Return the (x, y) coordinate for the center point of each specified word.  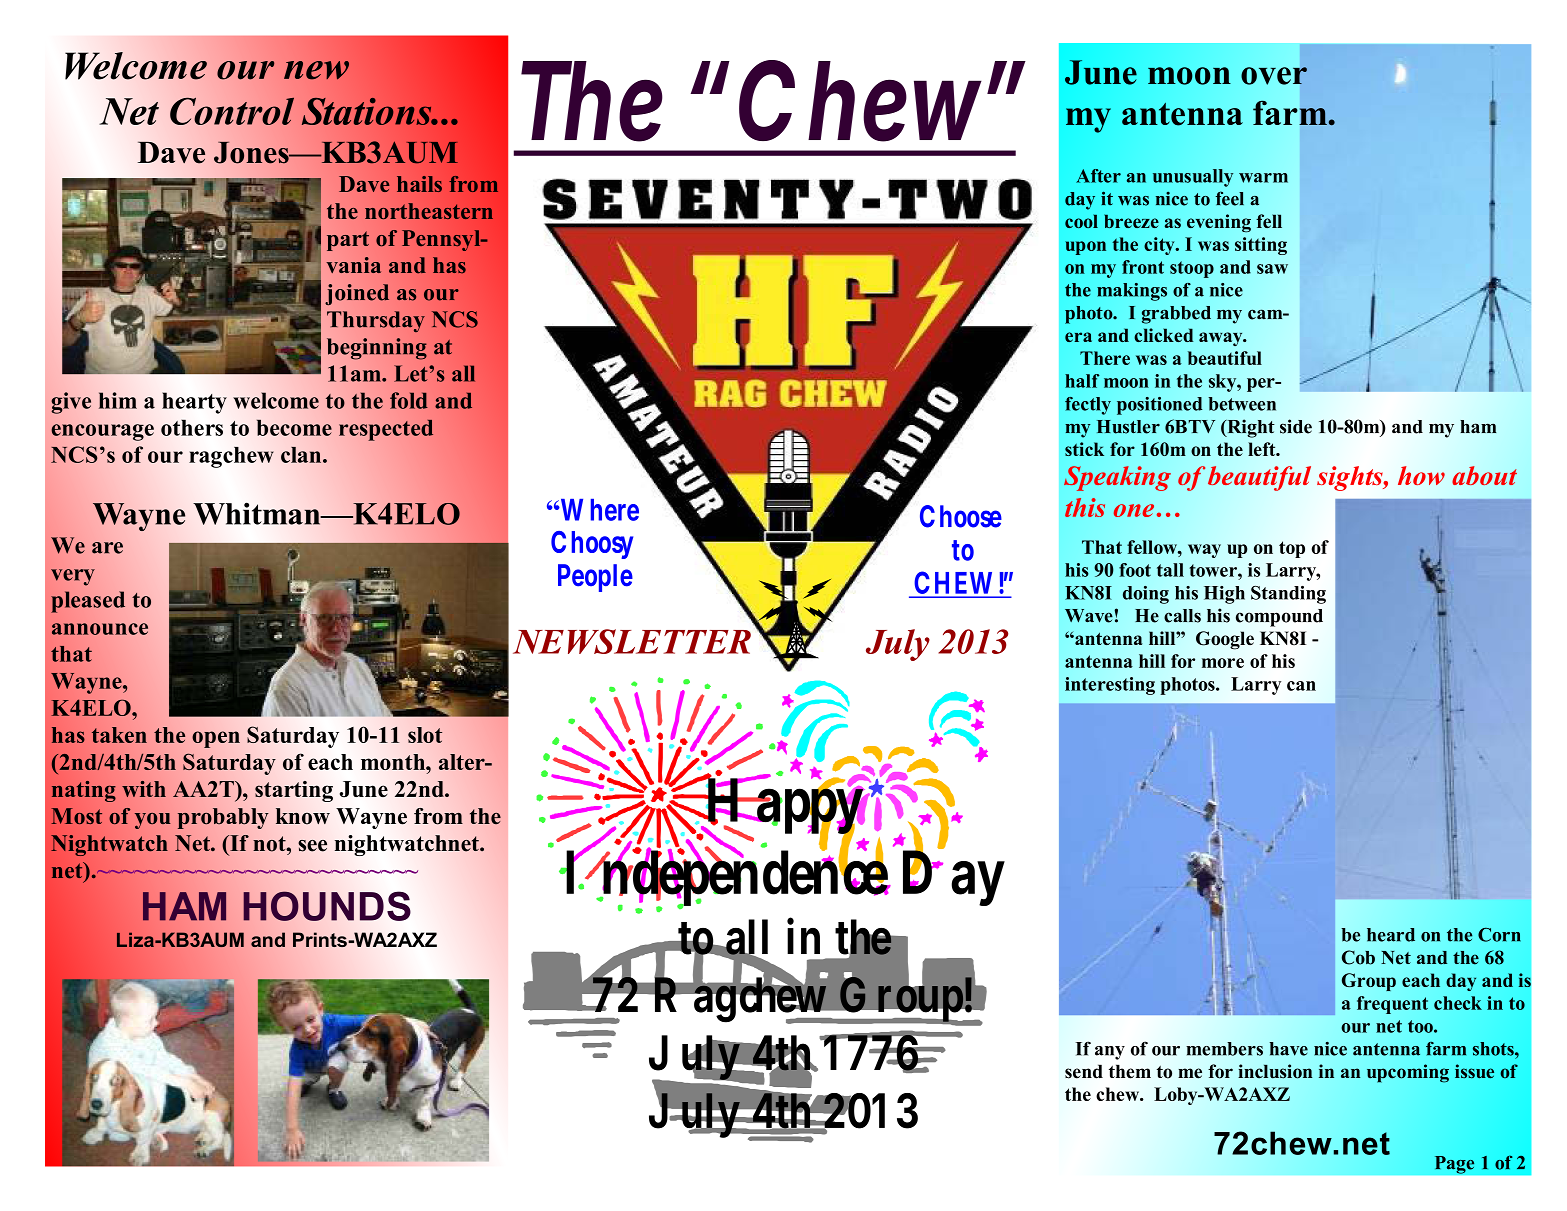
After (1098, 176)
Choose (961, 516)
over (1274, 76)
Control (232, 111)
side (1296, 426)
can (1301, 686)
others (192, 427)
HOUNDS (327, 906)
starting (294, 791)
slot (425, 735)
